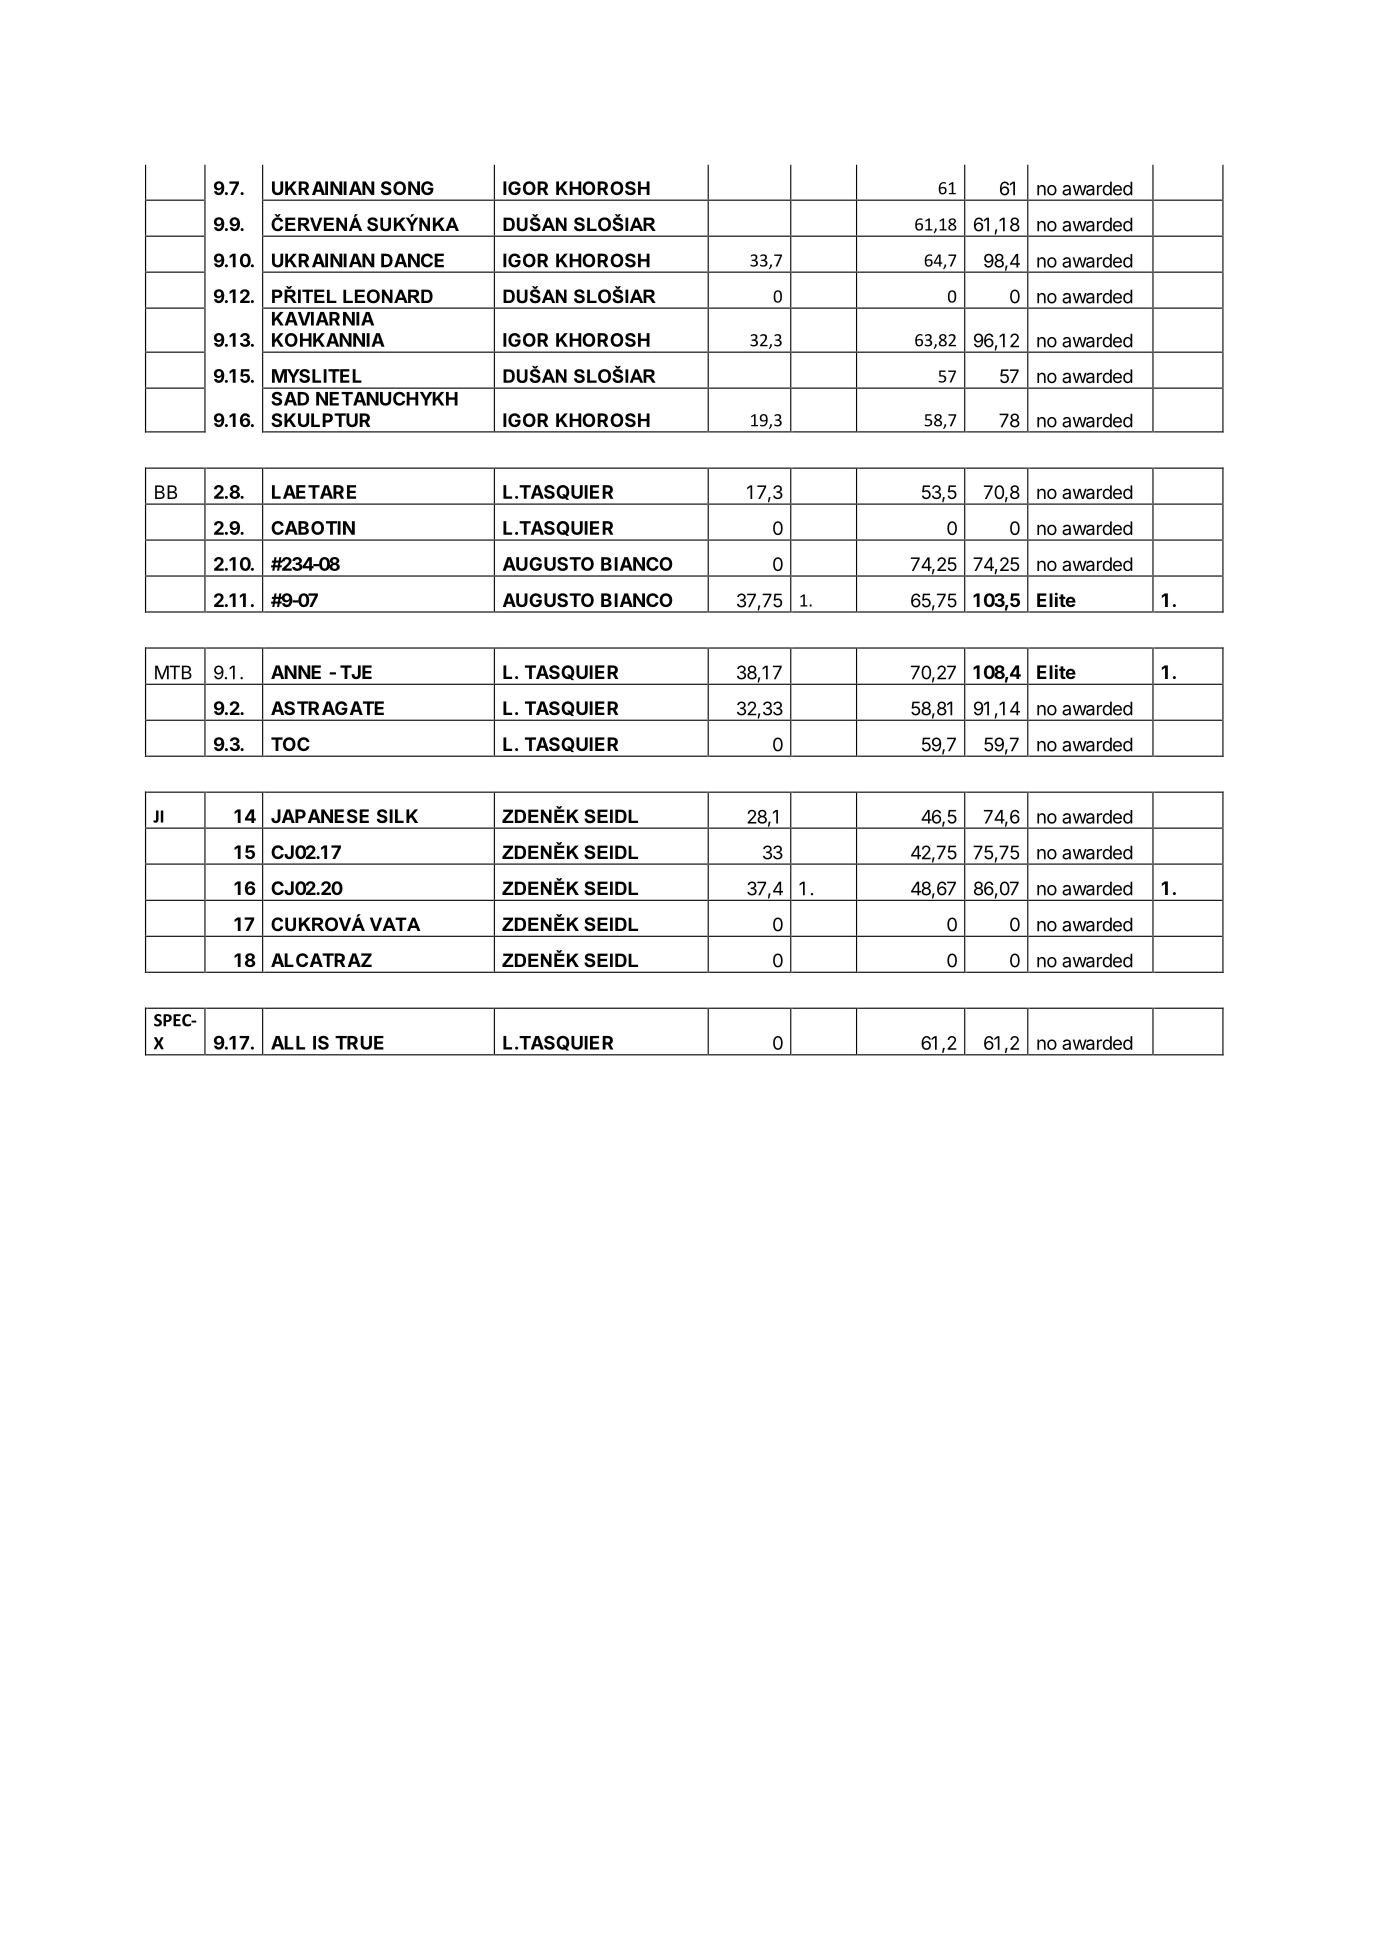 The image size is (1383, 1956). I want to click on DANCE, so click(412, 260).
